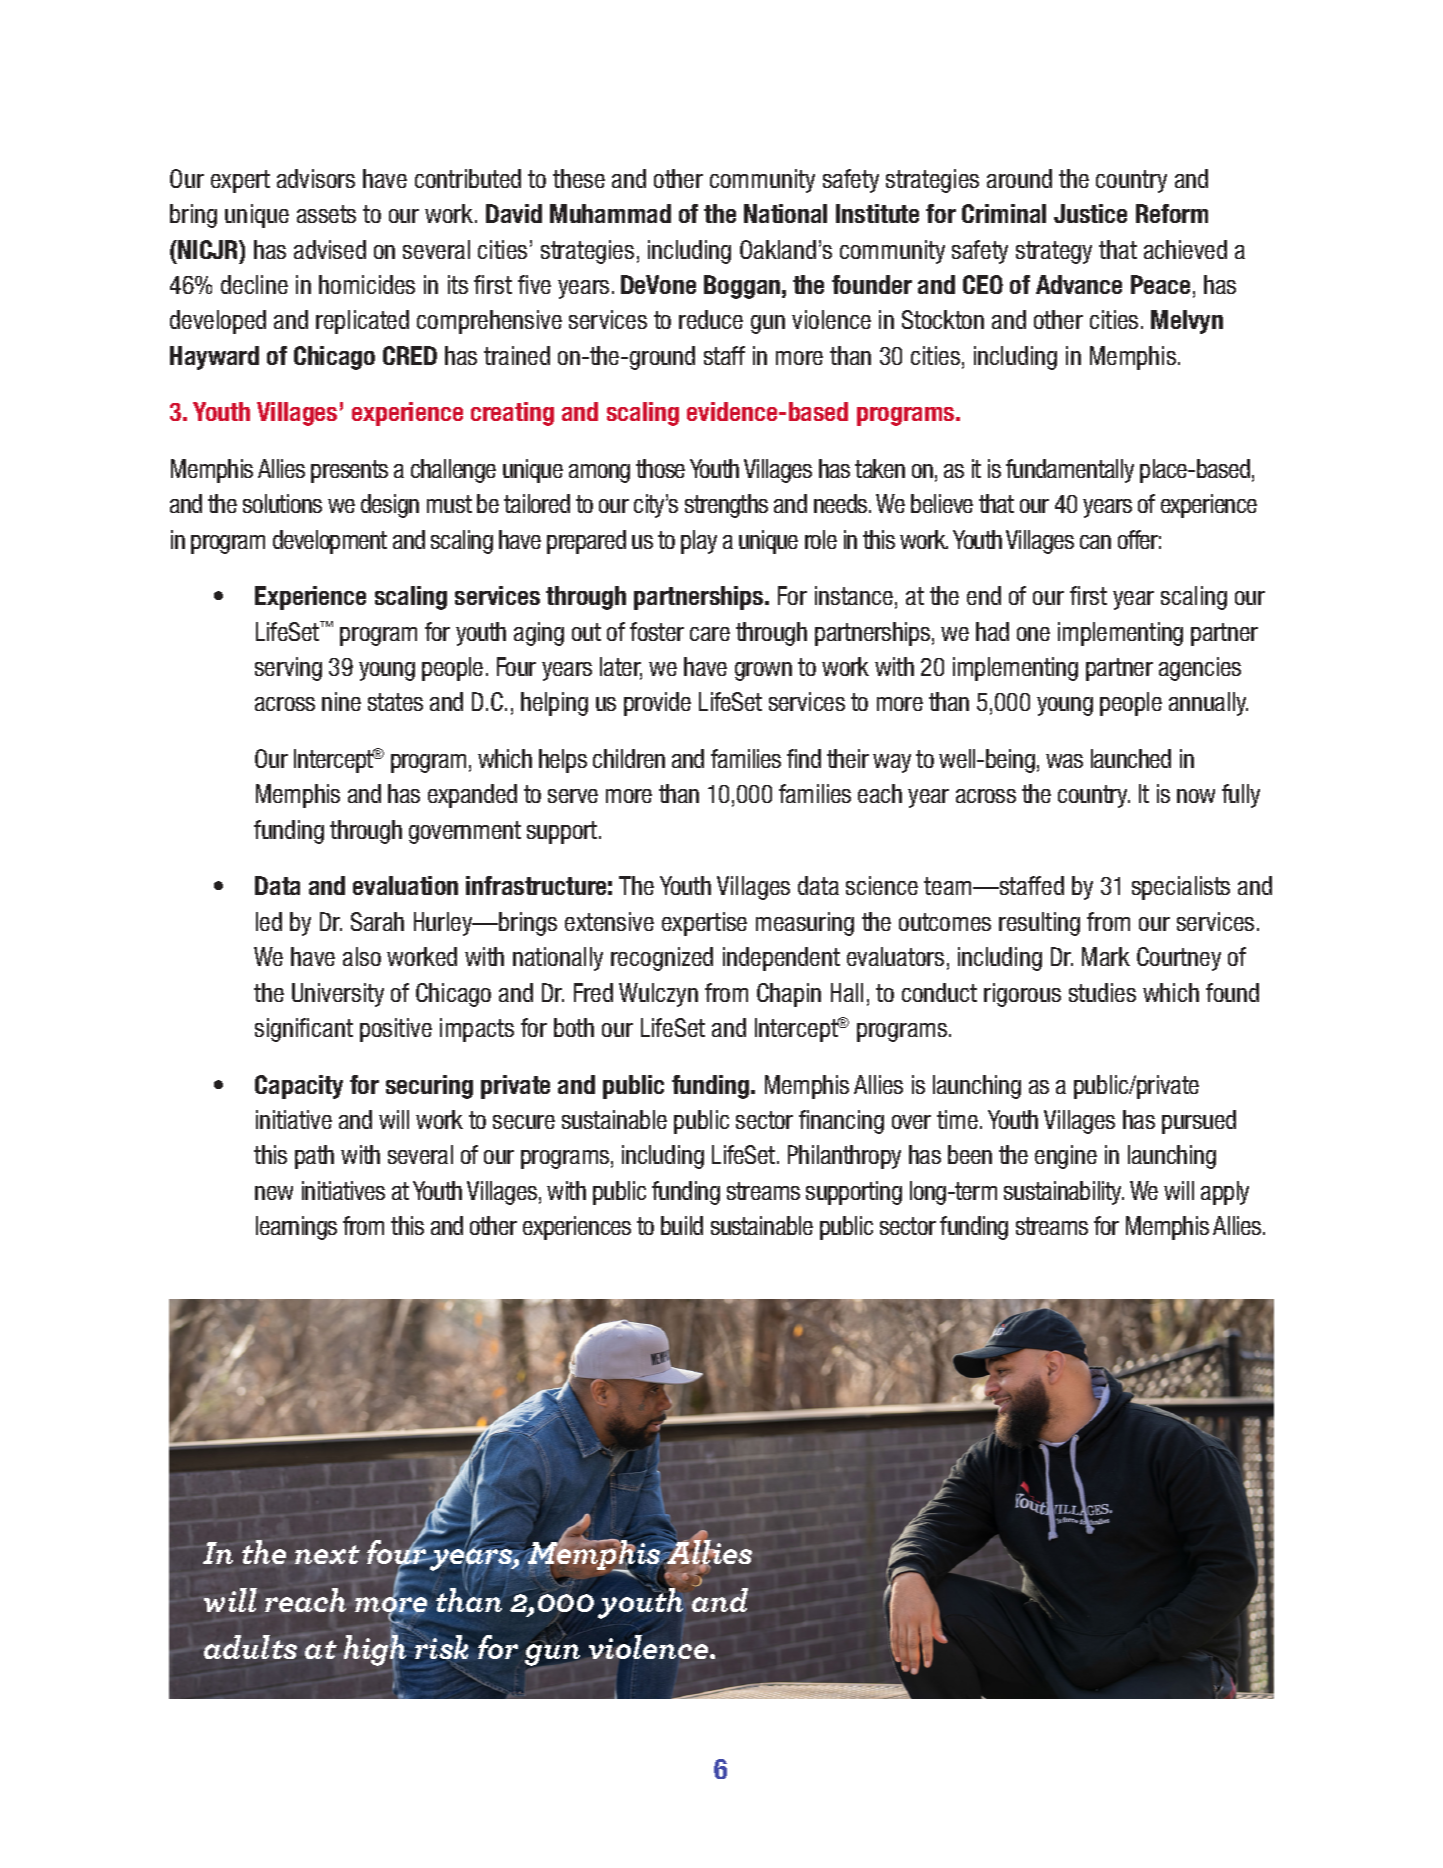  I want to click on assets, so click(326, 214).
